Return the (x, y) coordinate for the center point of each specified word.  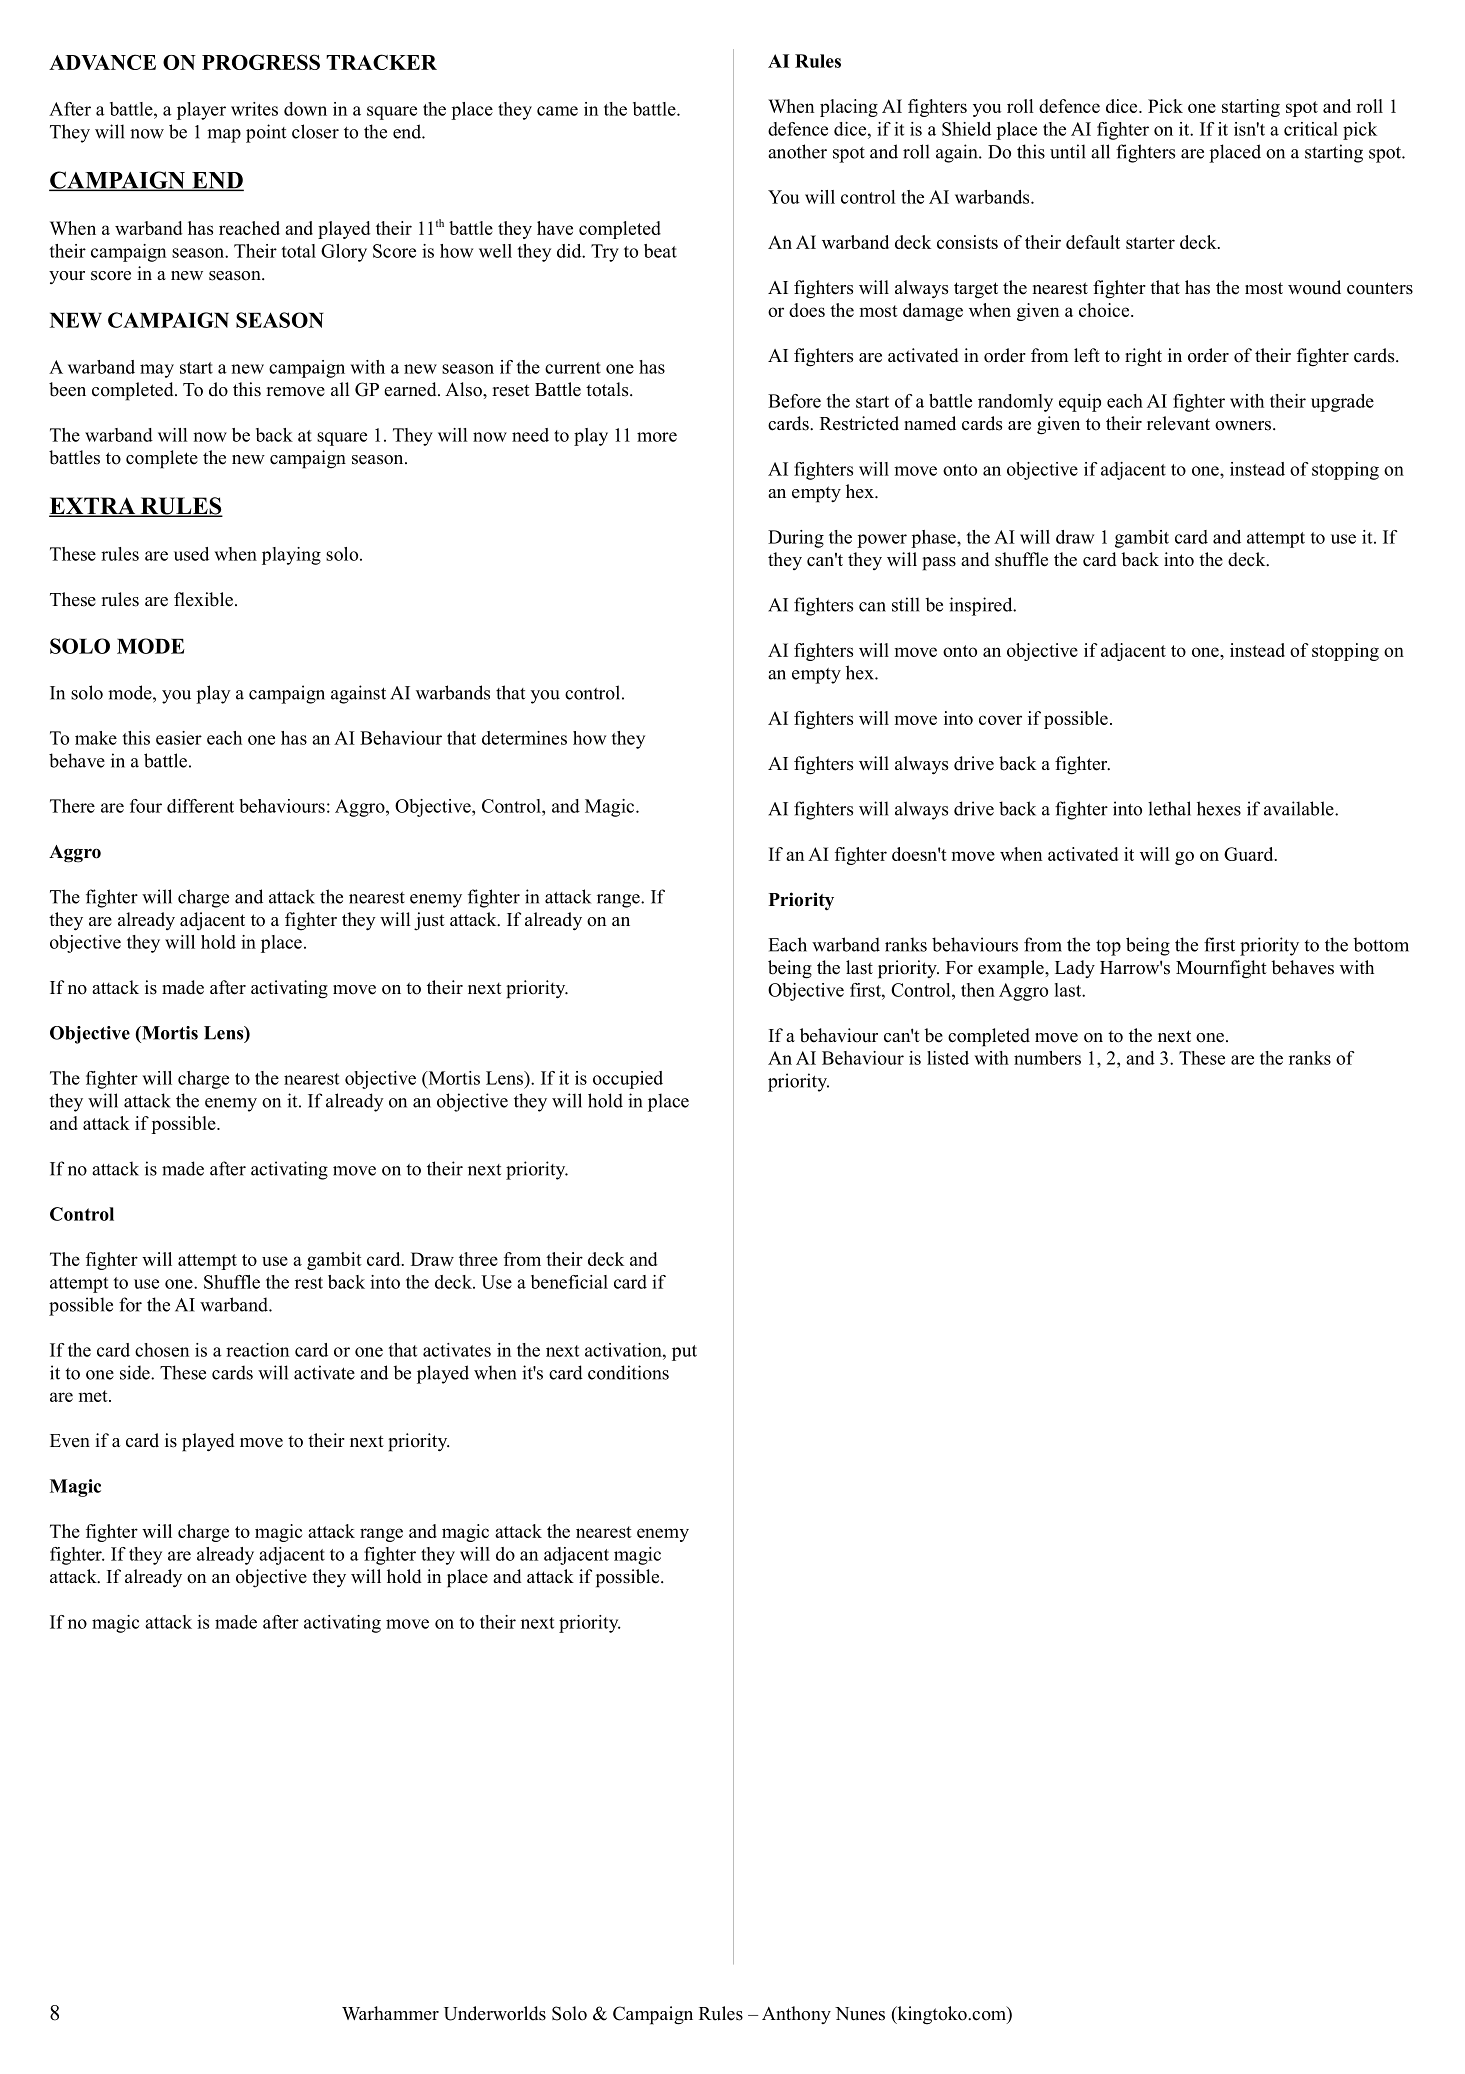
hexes (1219, 808)
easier (179, 738)
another (797, 151)
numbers (1047, 1058)
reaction (257, 1350)
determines (524, 738)
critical (1311, 129)
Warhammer (390, 2013)
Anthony (796, 2015)
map (224, 136)
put (684, 1353)
